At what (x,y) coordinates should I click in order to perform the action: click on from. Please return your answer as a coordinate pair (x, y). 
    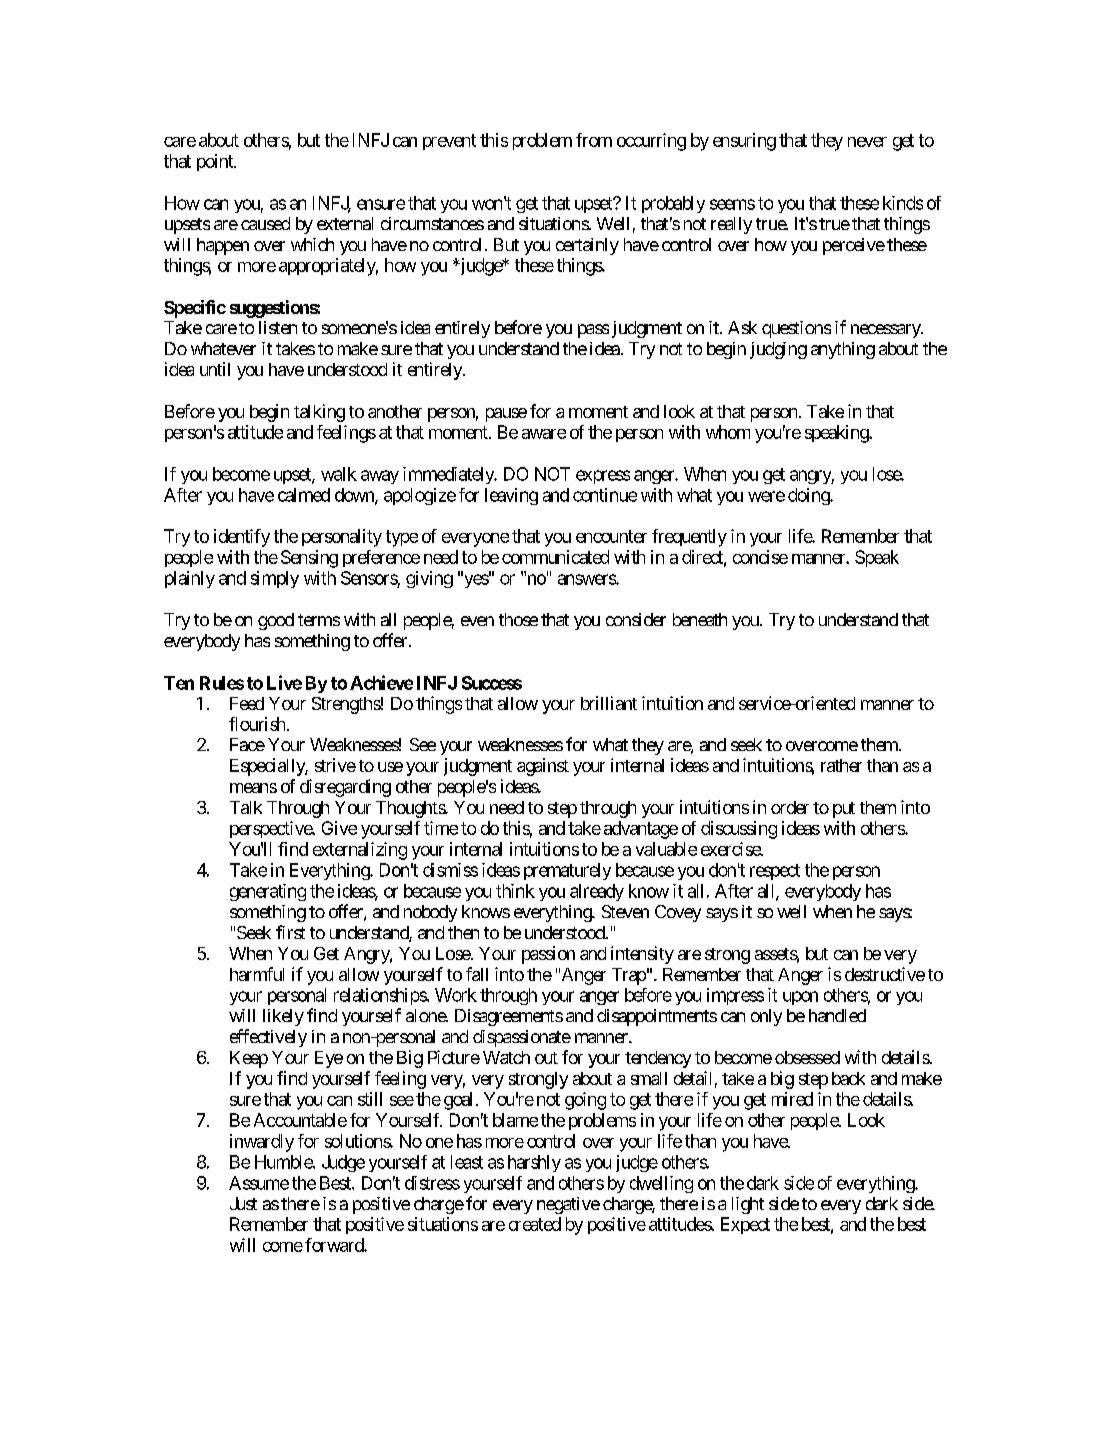
    Looking at the image, I should click on (594, 140).
